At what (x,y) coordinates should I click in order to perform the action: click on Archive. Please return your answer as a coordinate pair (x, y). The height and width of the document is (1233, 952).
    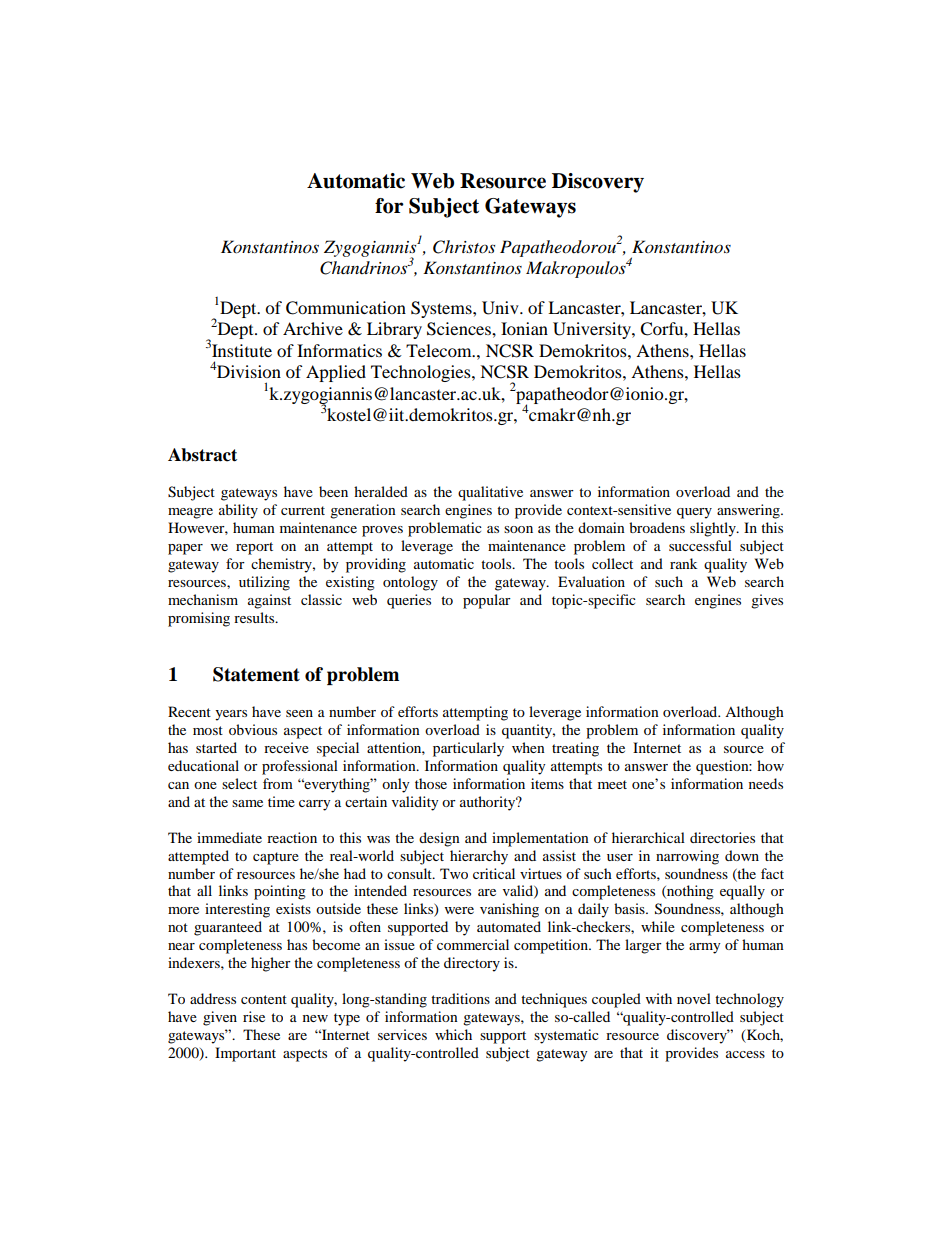
    Looking at the image, I should click on (313, 328).
